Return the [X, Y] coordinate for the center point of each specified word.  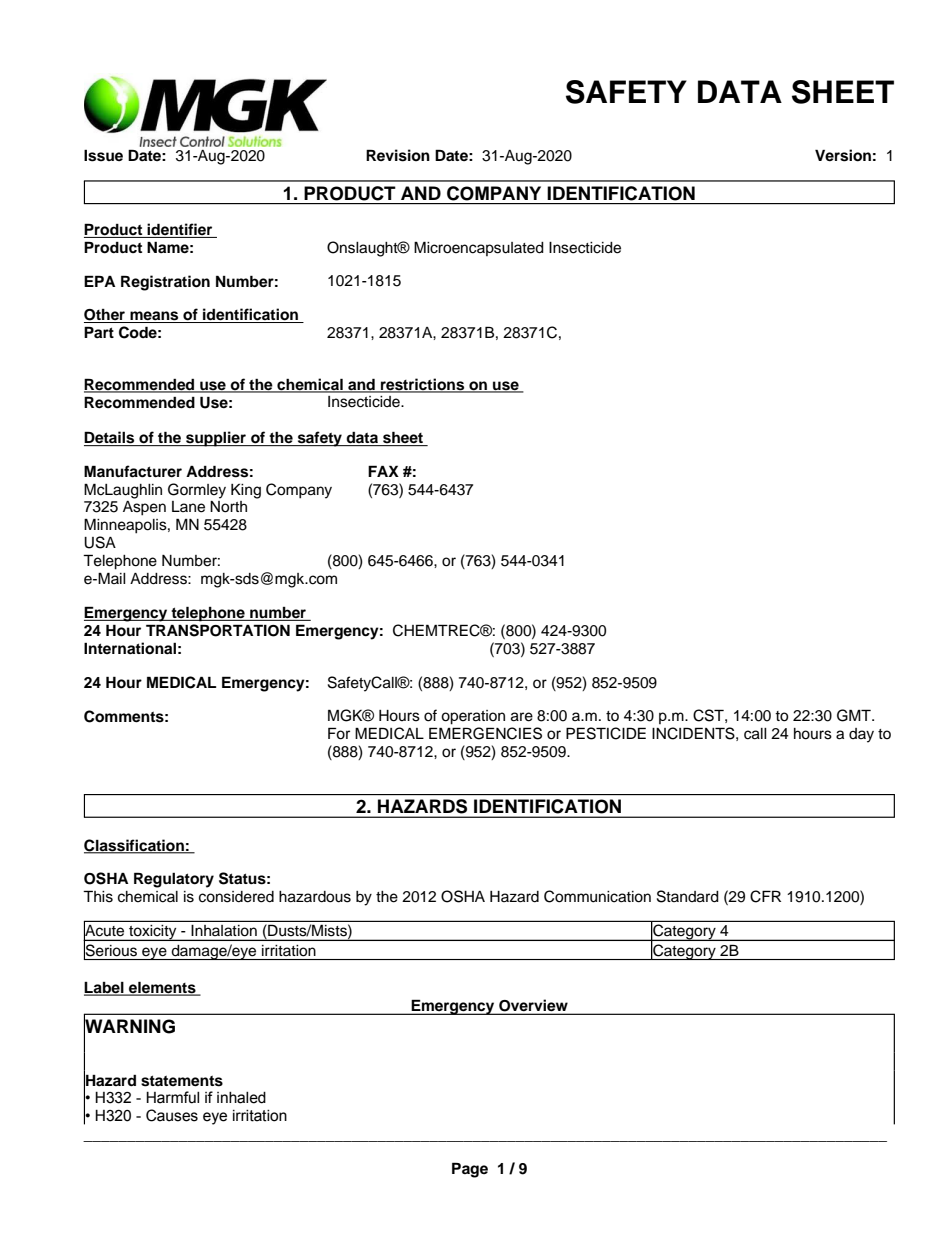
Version [843, 155]
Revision [398, 155]
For [339, 733]
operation [473, 717]
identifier [180, 230]
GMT [855, 715]
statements [182, 1081]
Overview [533, 1006]
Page [470, 1170]
